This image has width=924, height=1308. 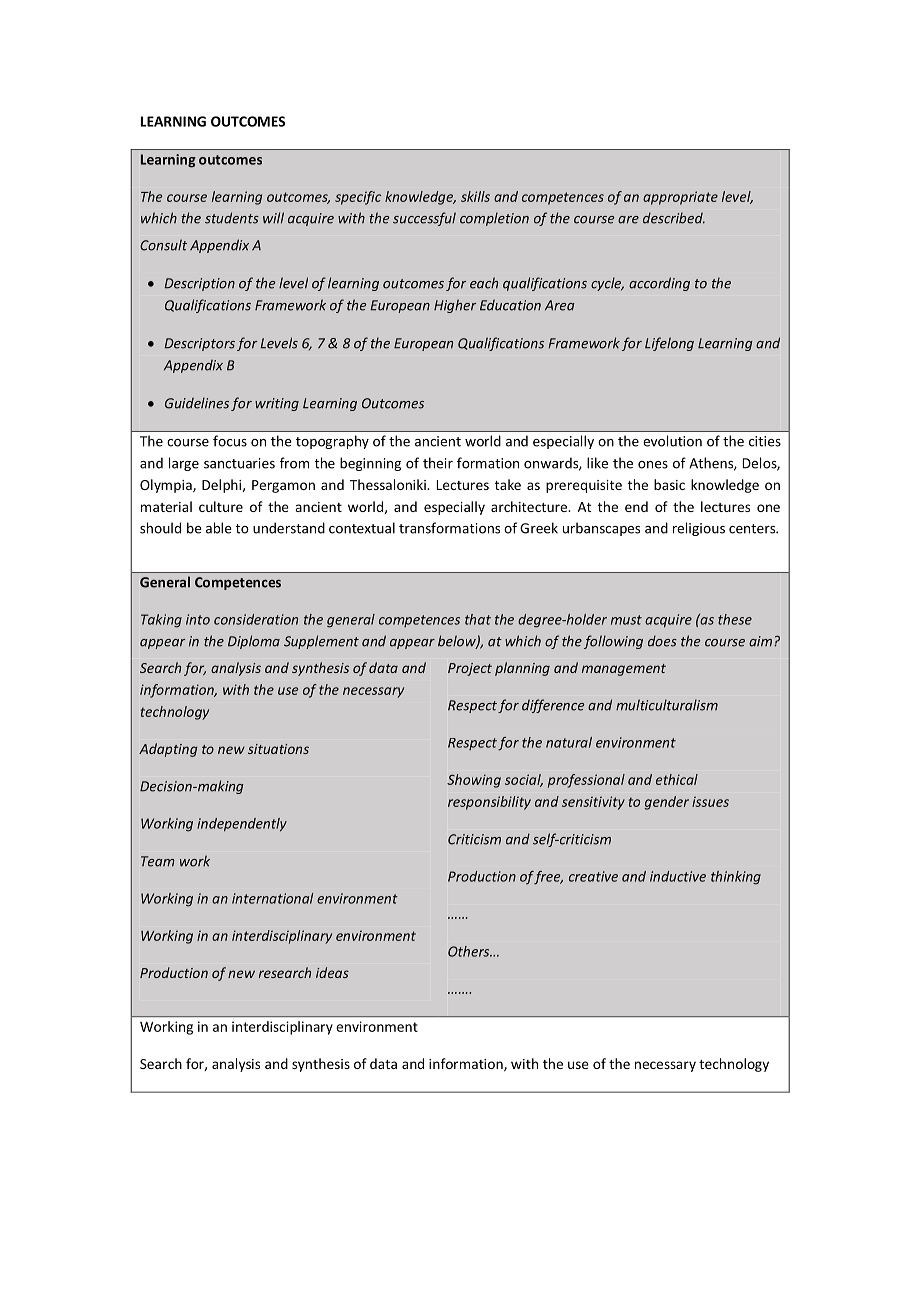 I want to click on ethical, so click(x=677, y=779).
